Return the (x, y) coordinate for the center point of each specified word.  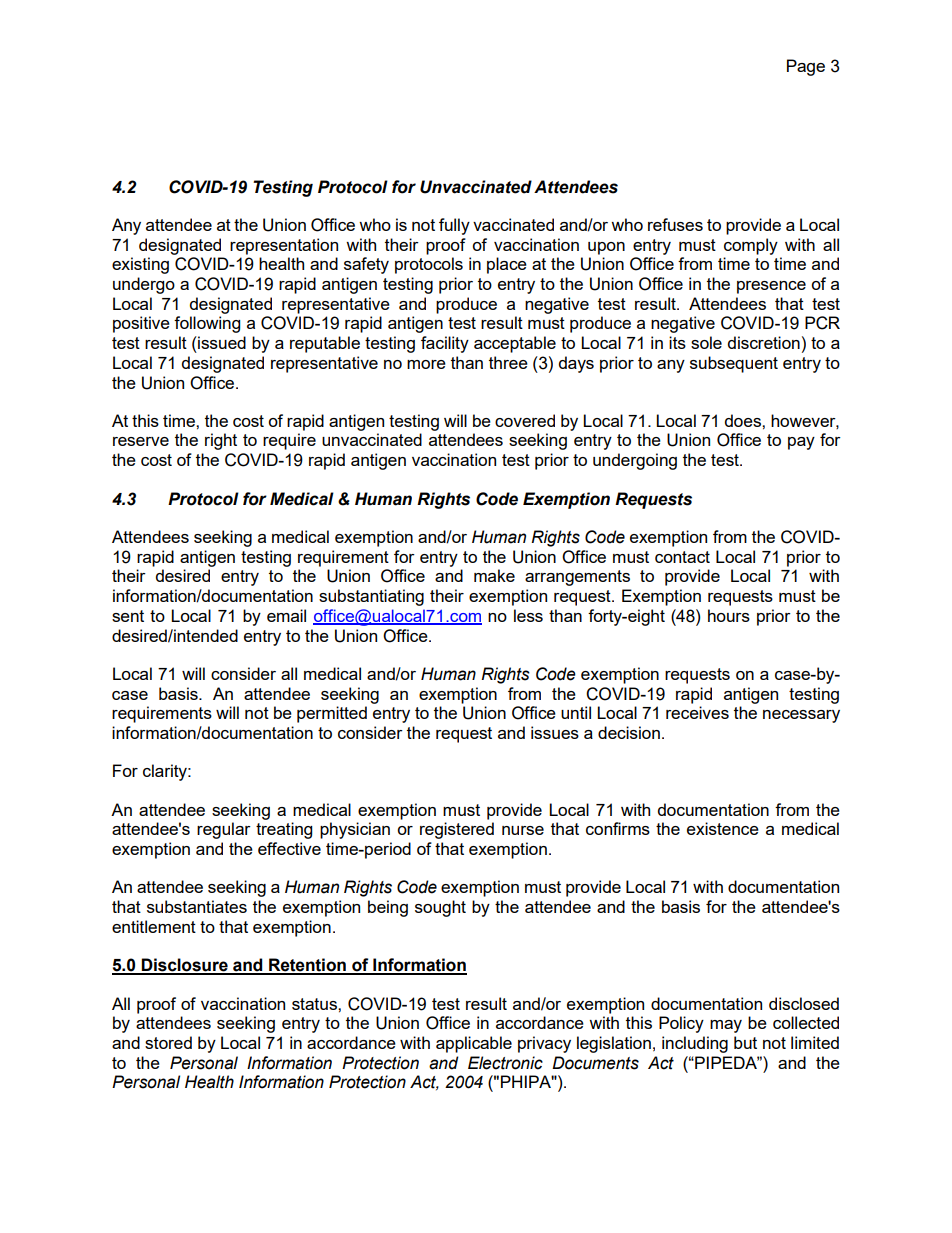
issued (221, 342)
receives (697, 712)
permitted (332, 714)
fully (454, 226)
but (745, 1042)
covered (525, 420)
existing (140, 265)
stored (168, 1042)
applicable (474, 1044)
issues (555, 732)
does (744, 420)
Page (806, 67)
